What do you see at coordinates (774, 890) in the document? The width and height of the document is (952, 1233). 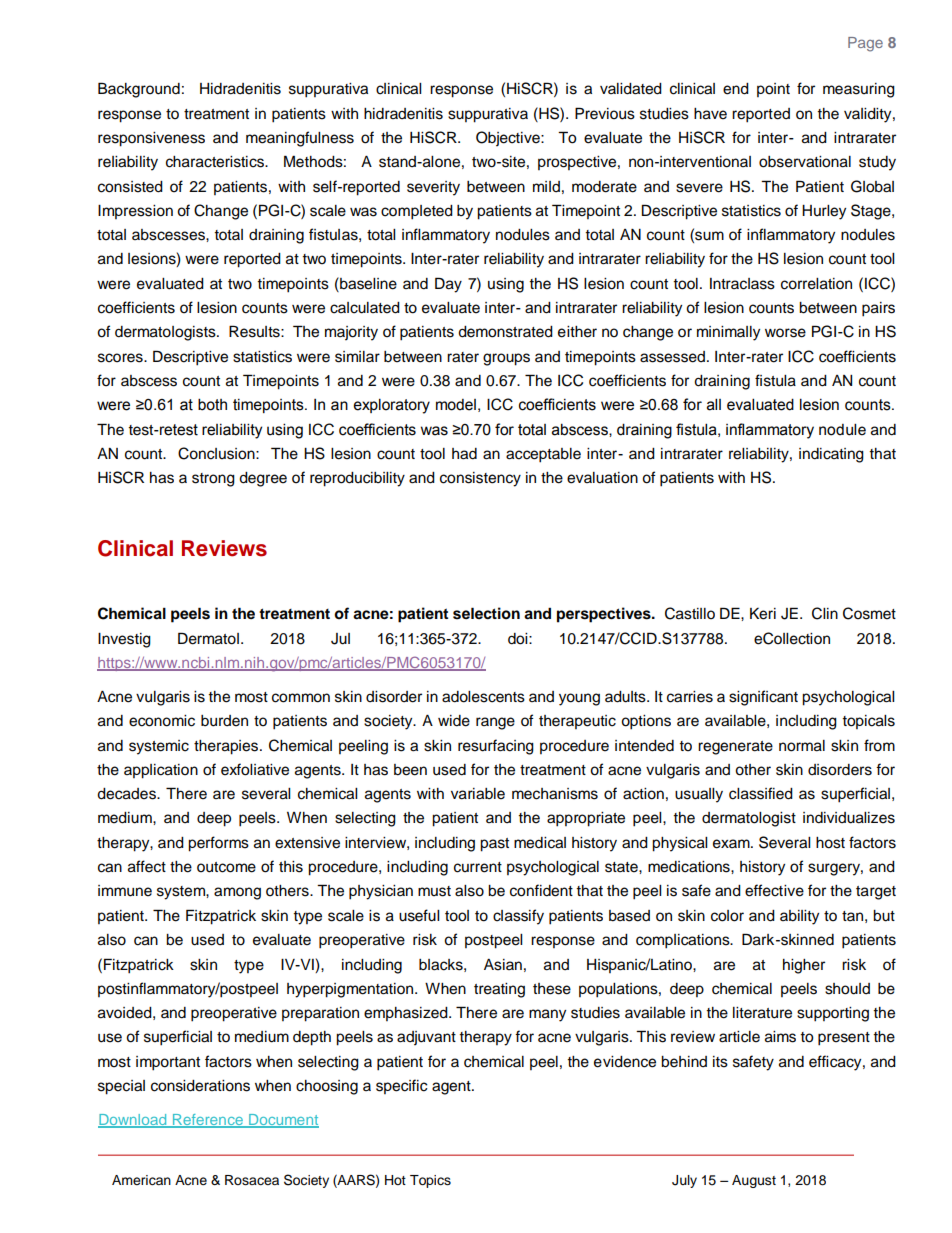 I see `effective` at bounding box center [774, 890].
